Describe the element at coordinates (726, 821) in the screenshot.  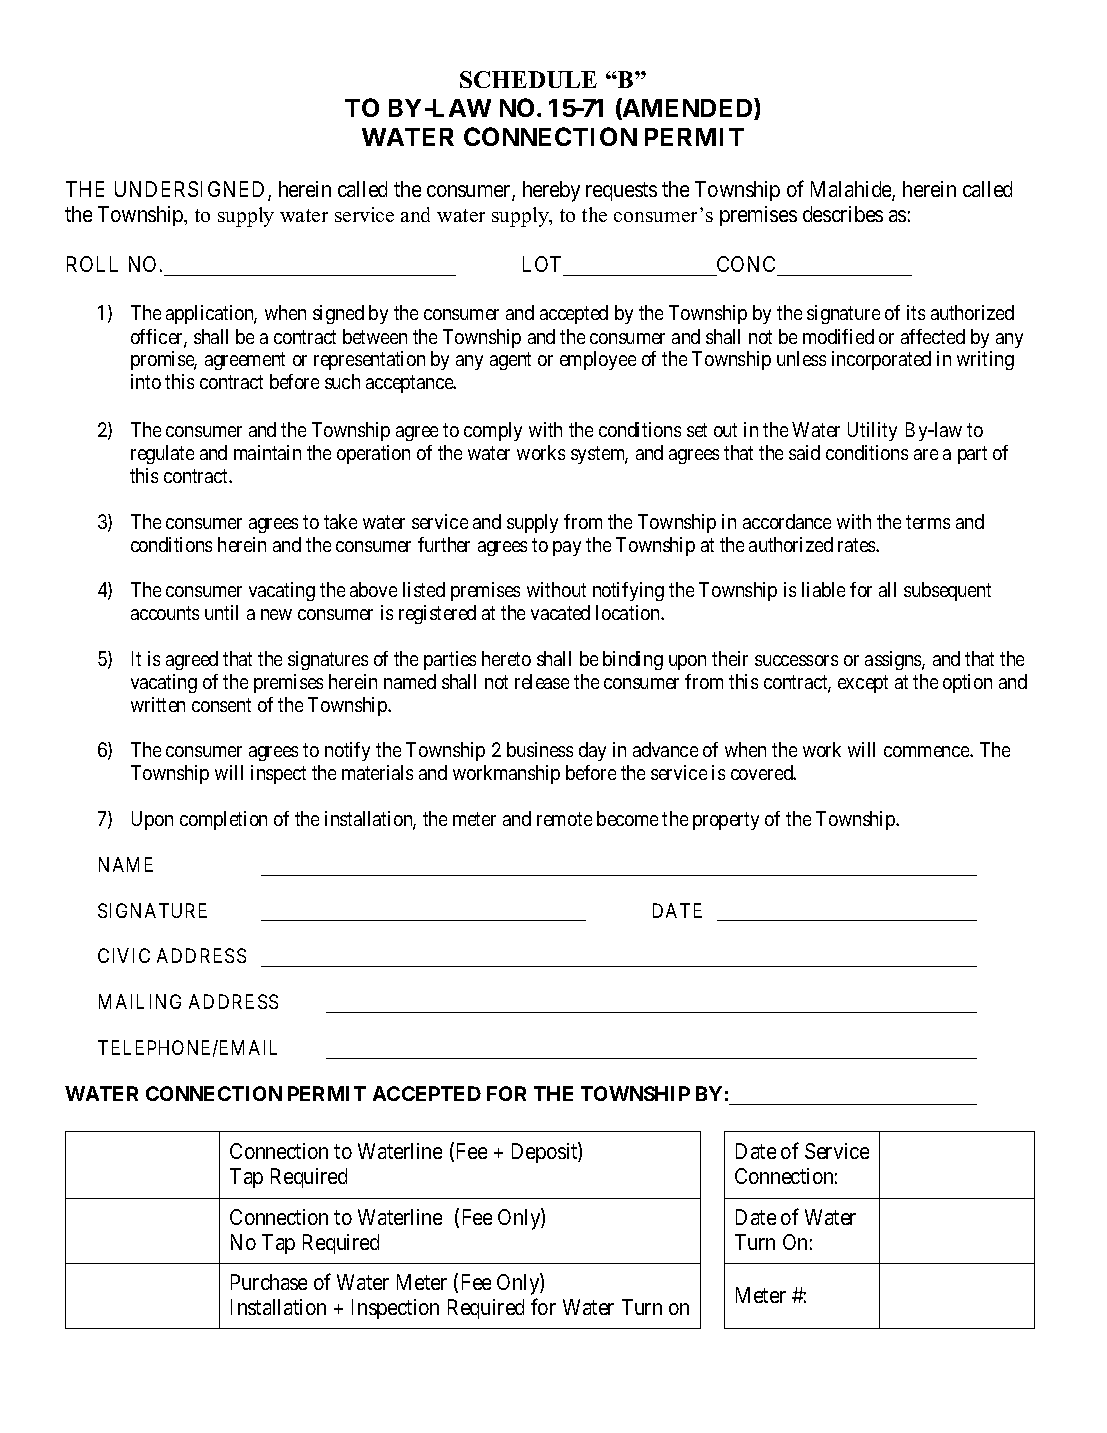
I see `property` at that location.
